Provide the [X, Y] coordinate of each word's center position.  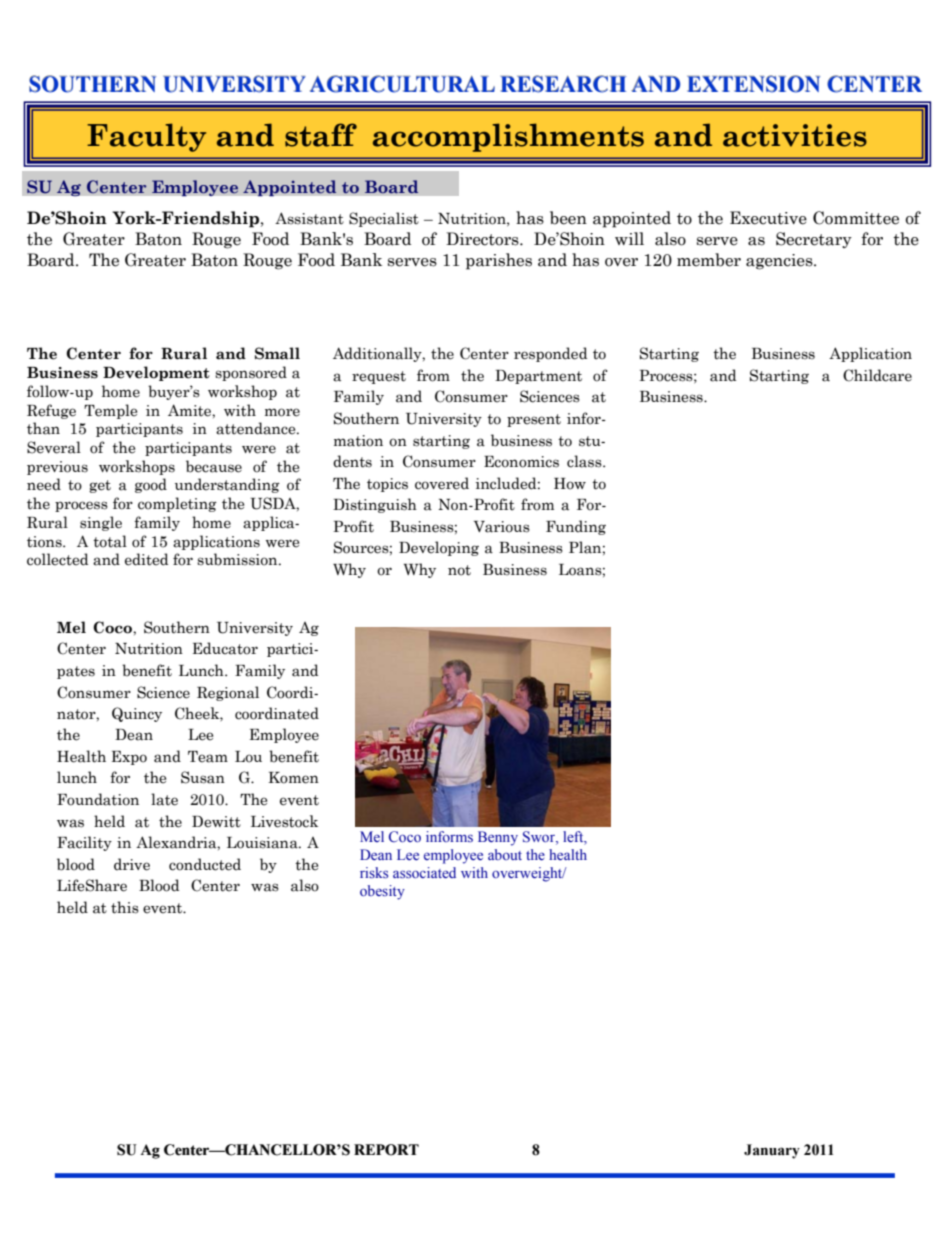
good [151, 485]
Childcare [877, 375]
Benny [498, 838]
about [505, 854]
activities [795, 135]
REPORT [386, 1150]
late [164, 799]
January [772, 1151]
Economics [521, 462]
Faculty [146, 137]
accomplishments [508, 137]
